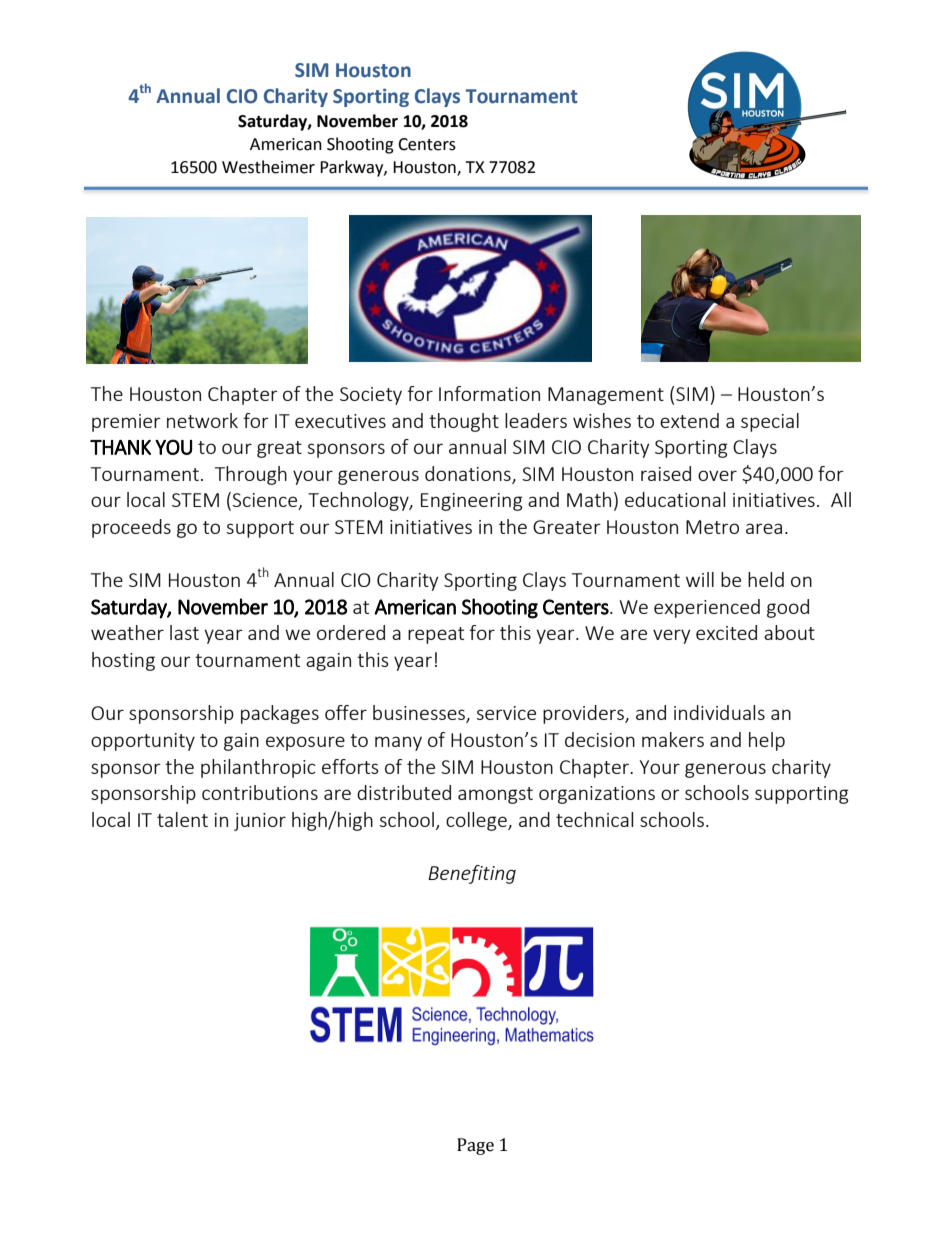 The image size is (952, 1233). What do you see at coordinates (436, 635) in the document?
I see `repeat` at bounding box center [436, 635].
